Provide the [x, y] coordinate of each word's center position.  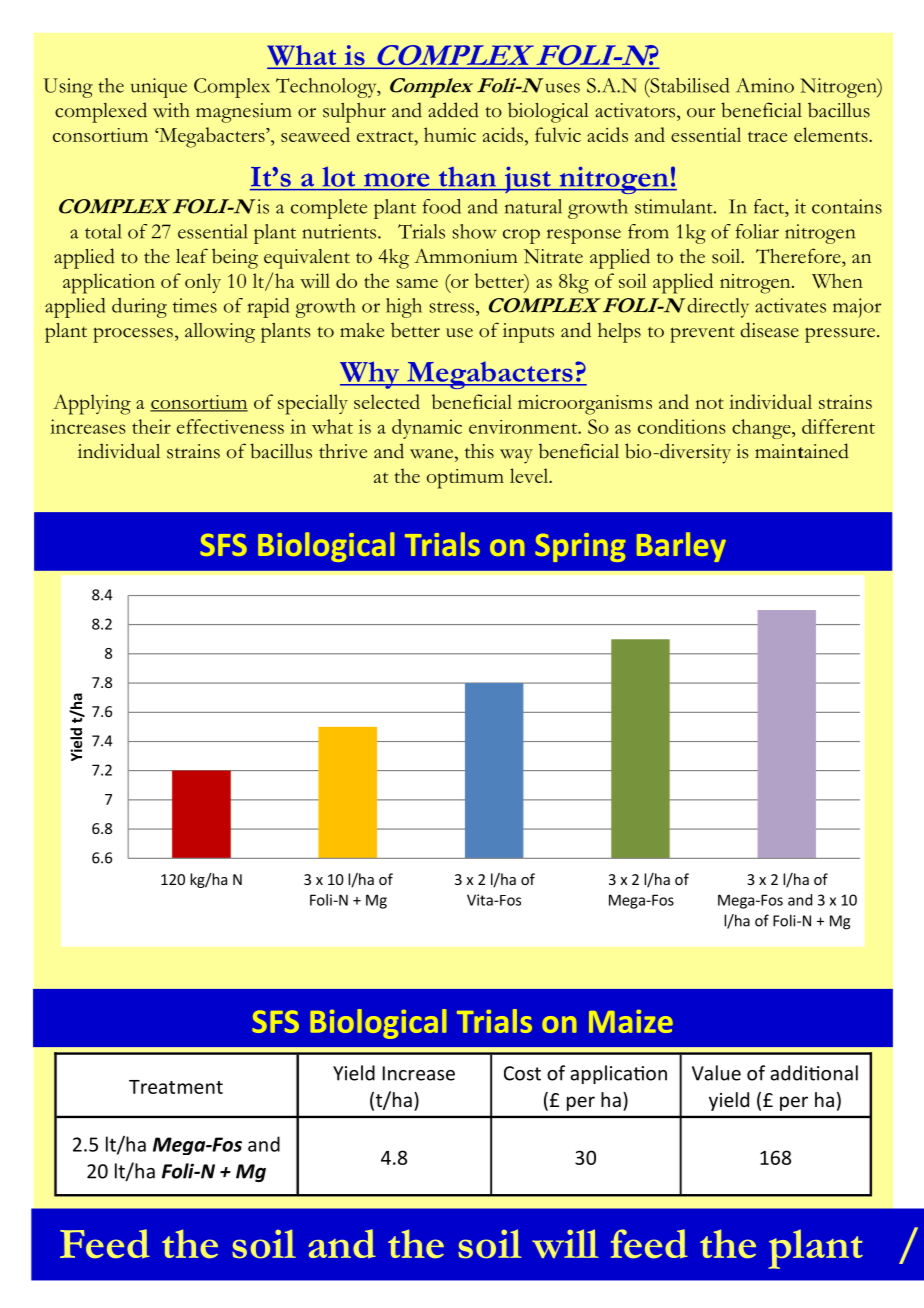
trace [767, 136]
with [171, 110]
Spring [580, 547]
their [151, 426]
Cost [522, 1073]
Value [716, 1073]
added [453, 110]
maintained [802, 451]
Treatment [176, 1087]
